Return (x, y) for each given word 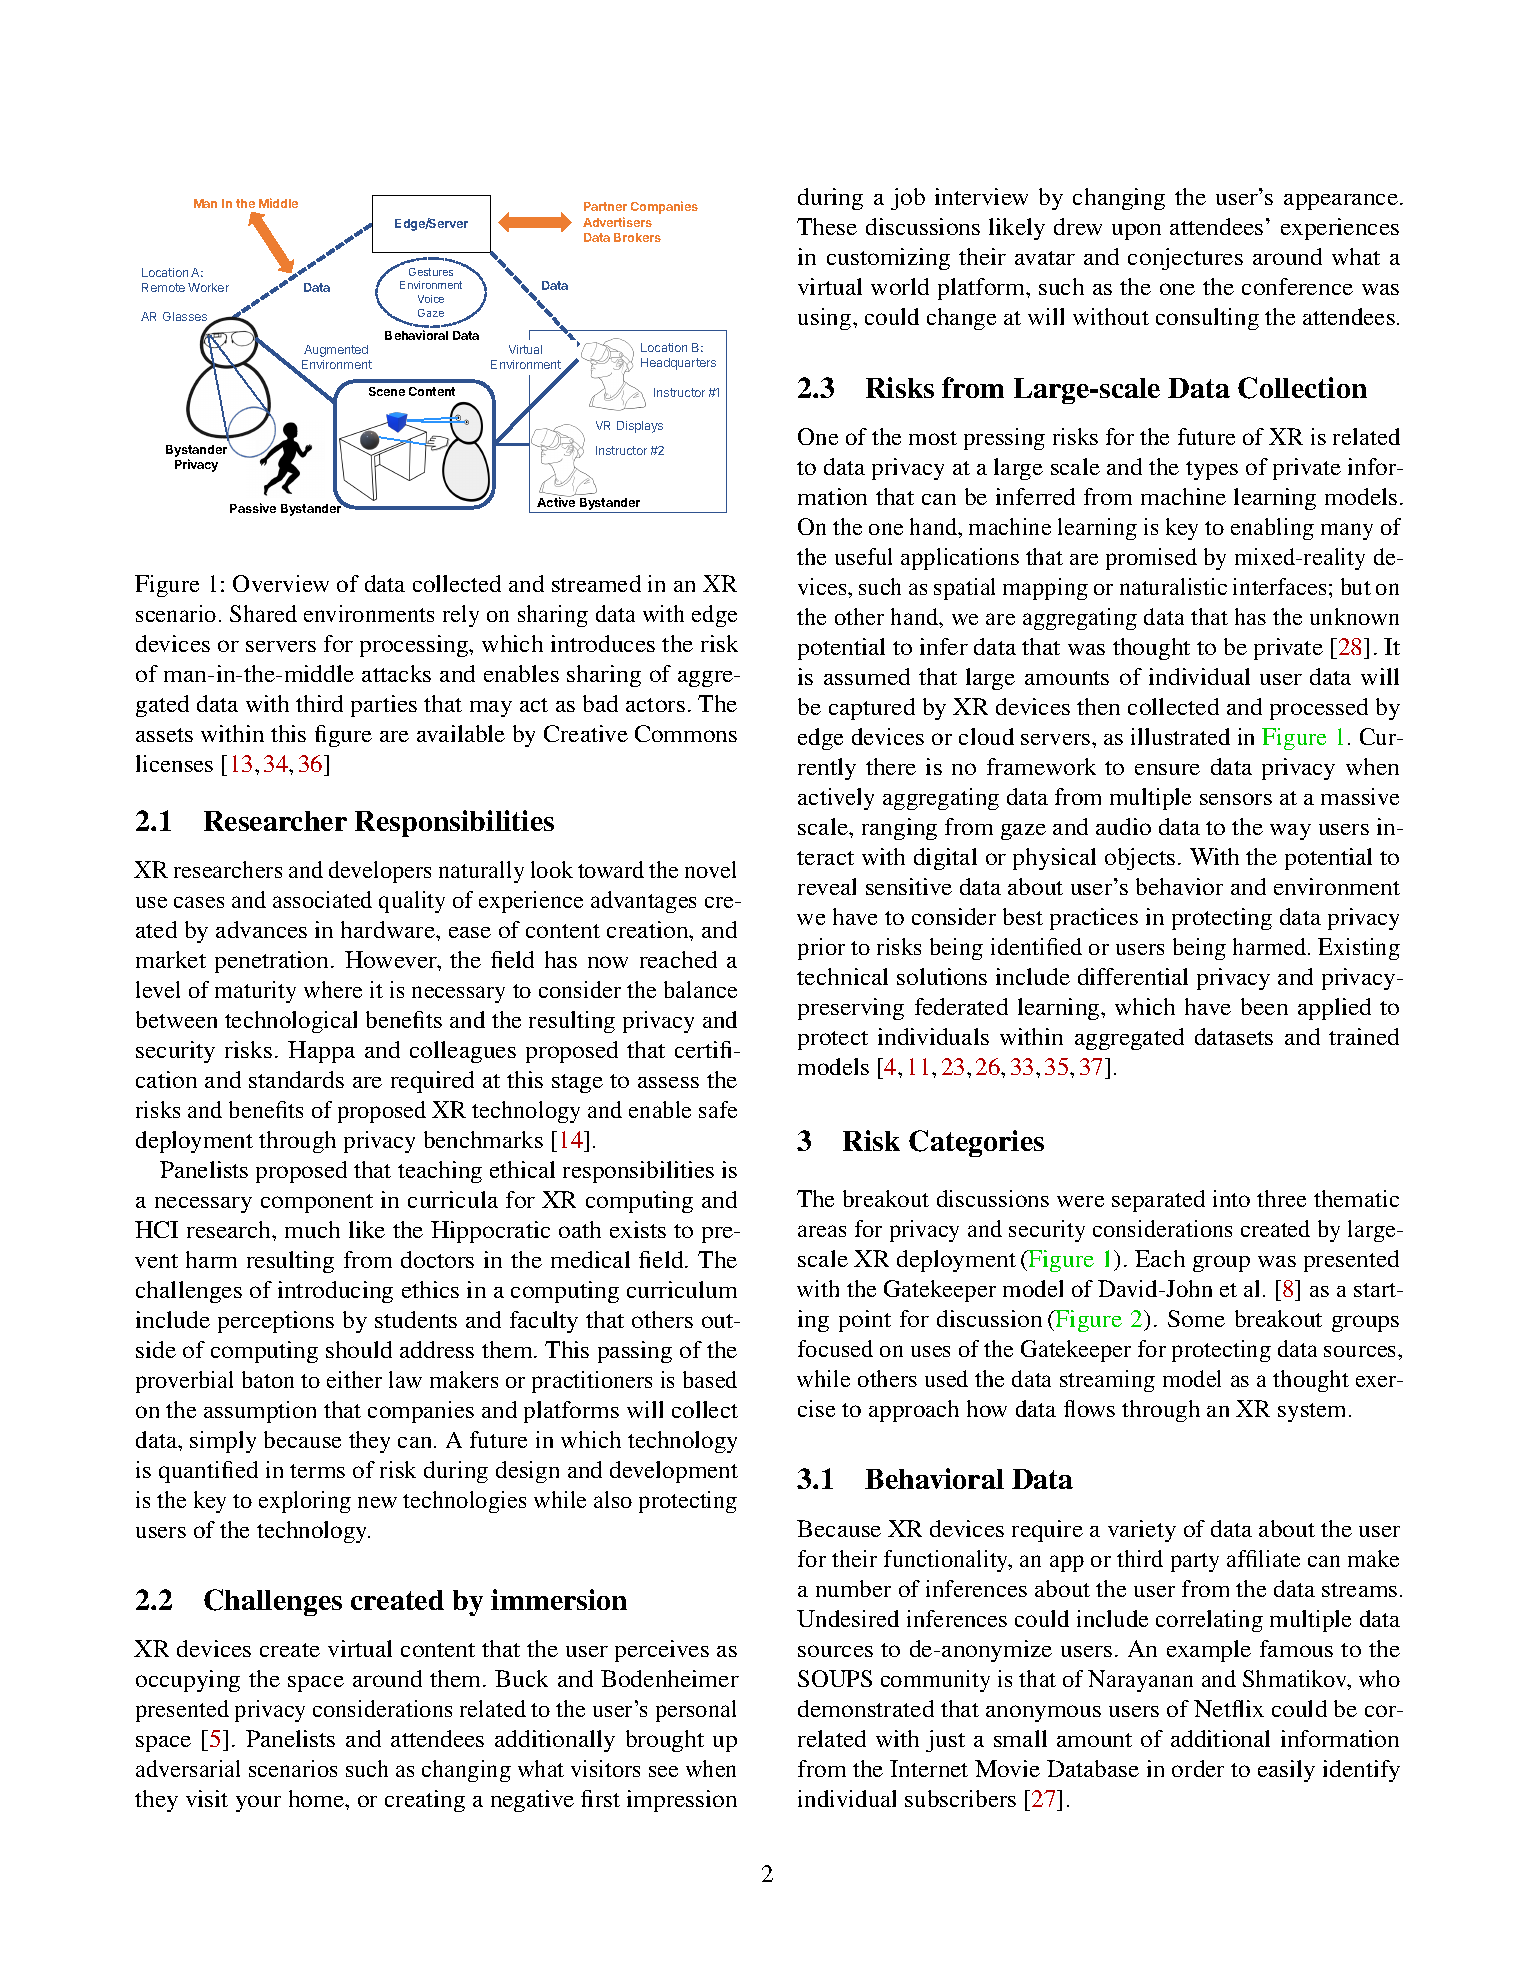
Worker (208, 287)
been (1264, 1006)
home (317, 1798)
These (827, 226)
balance (700, 989)
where (333, 989)
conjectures (1185, 259)
